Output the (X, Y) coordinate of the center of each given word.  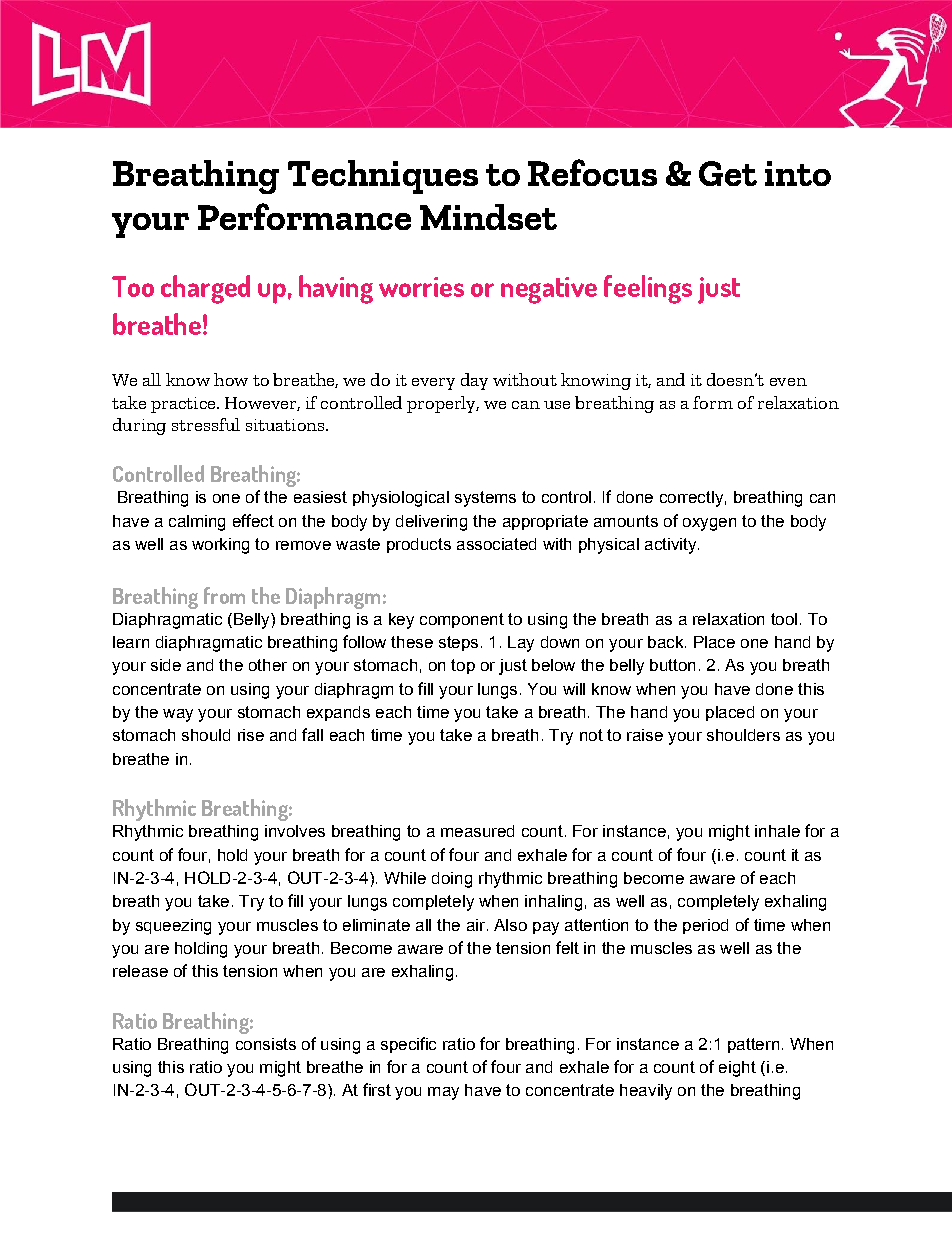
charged (205, 289)
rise (251, 735)
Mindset (488, 217)
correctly (691, 499)
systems (485, 499)
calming (197, 523)
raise (645, 735)
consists (266, 1044)
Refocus (592, 172)
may (443, 1093)
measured (477, 831)
